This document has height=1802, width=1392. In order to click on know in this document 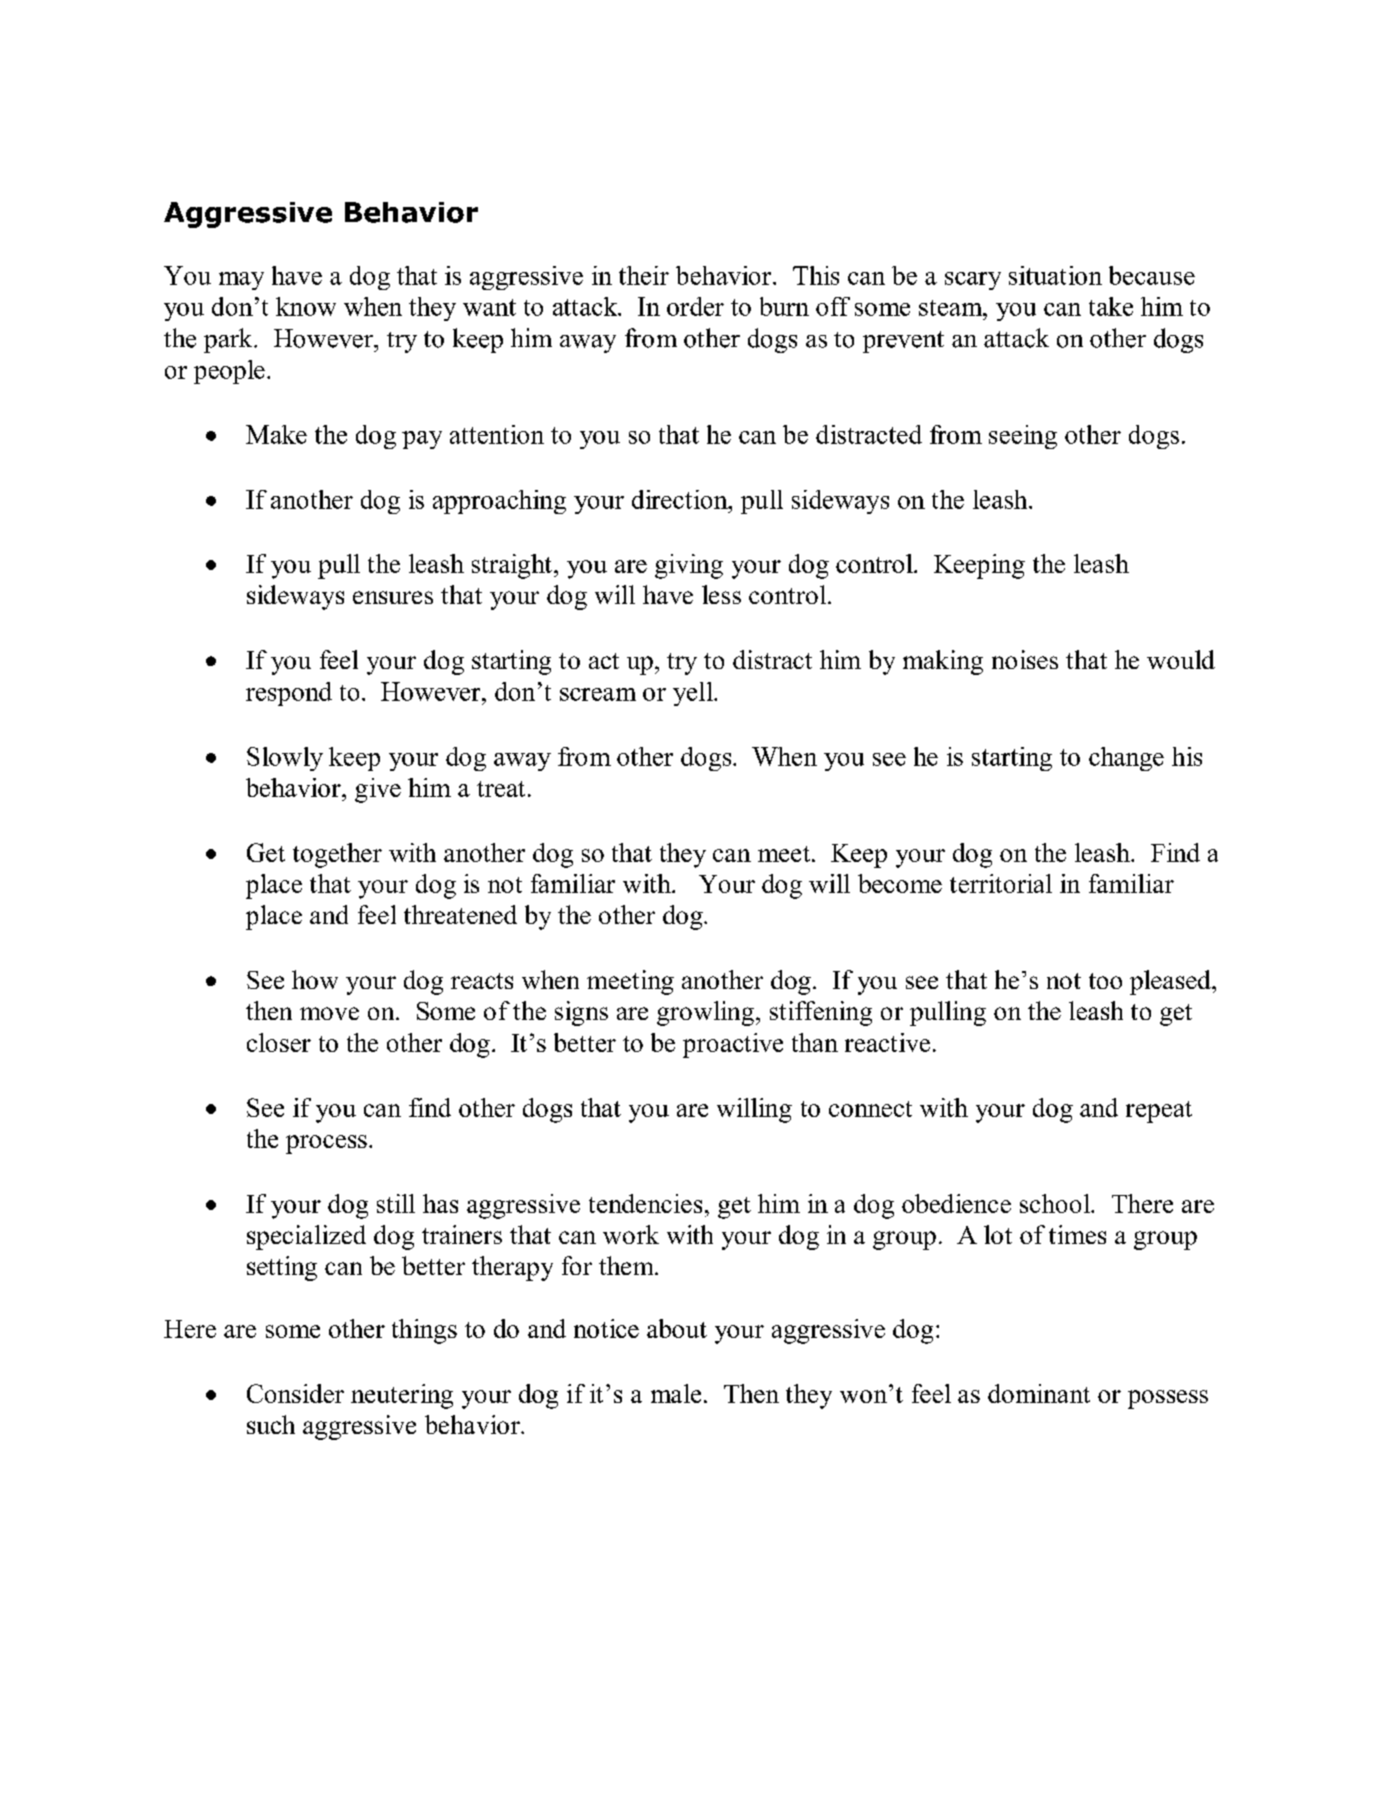, I will do `click(306, 306)`.
